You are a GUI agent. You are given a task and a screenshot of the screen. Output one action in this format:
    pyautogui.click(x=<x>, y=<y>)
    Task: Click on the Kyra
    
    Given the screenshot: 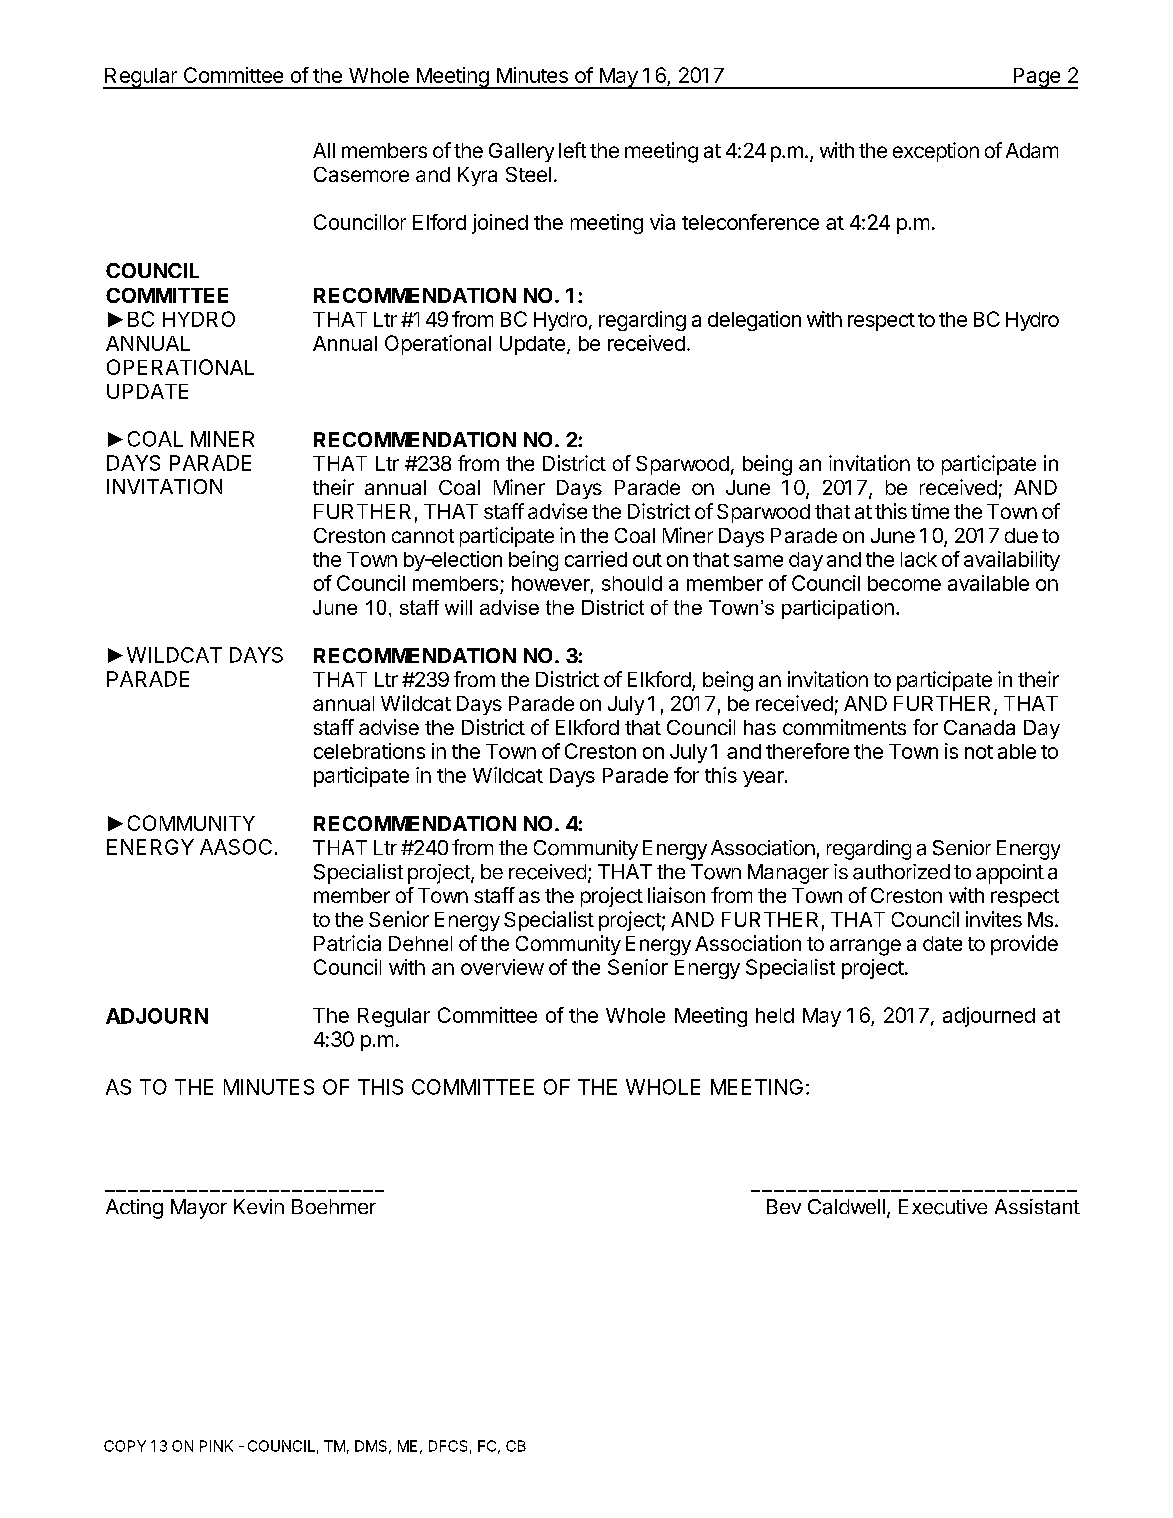 What is the action you would take?
    pyautogui.click(x=477, y=176)
